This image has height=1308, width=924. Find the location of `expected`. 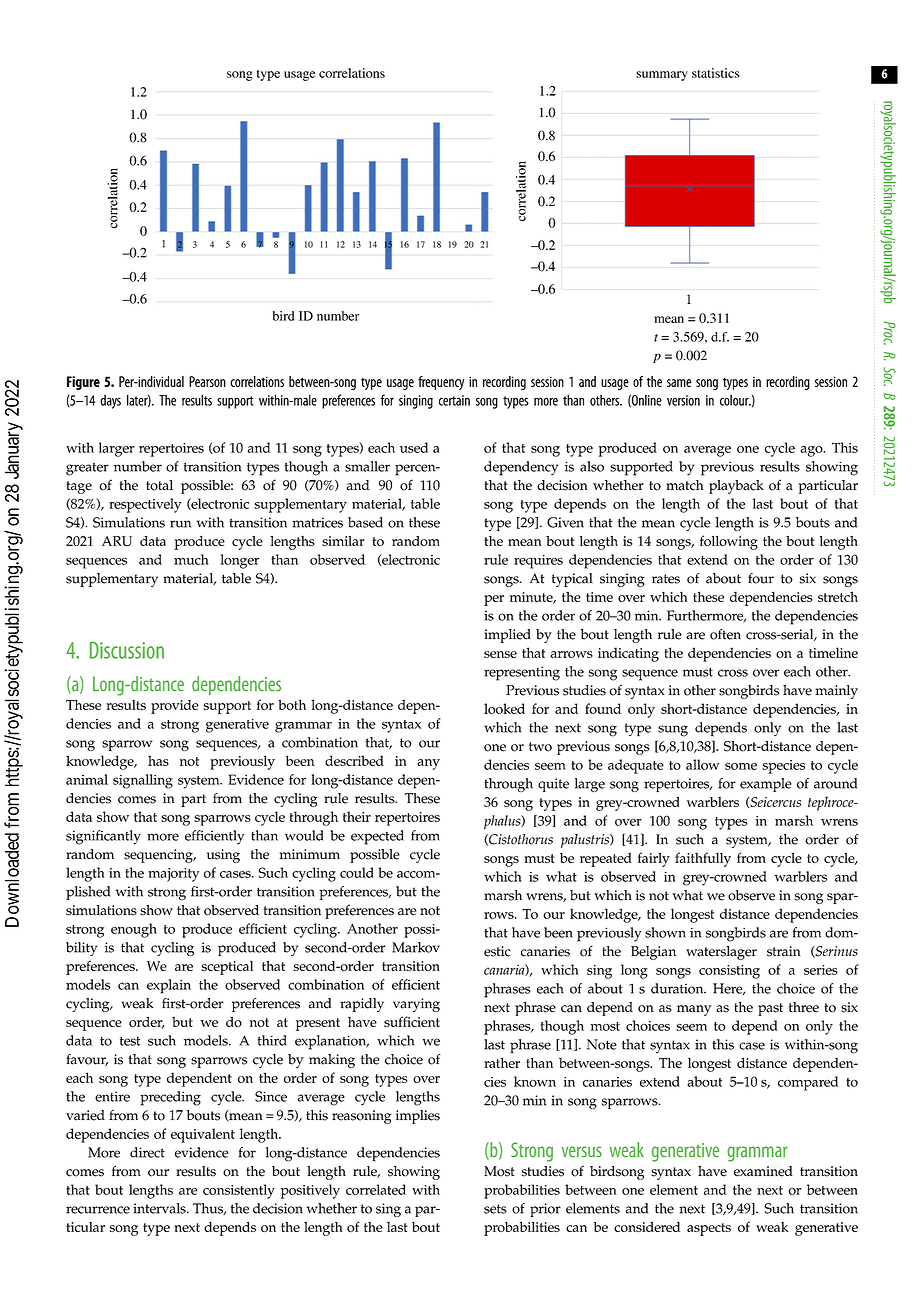

expected is located at coordinates (377, 837).
